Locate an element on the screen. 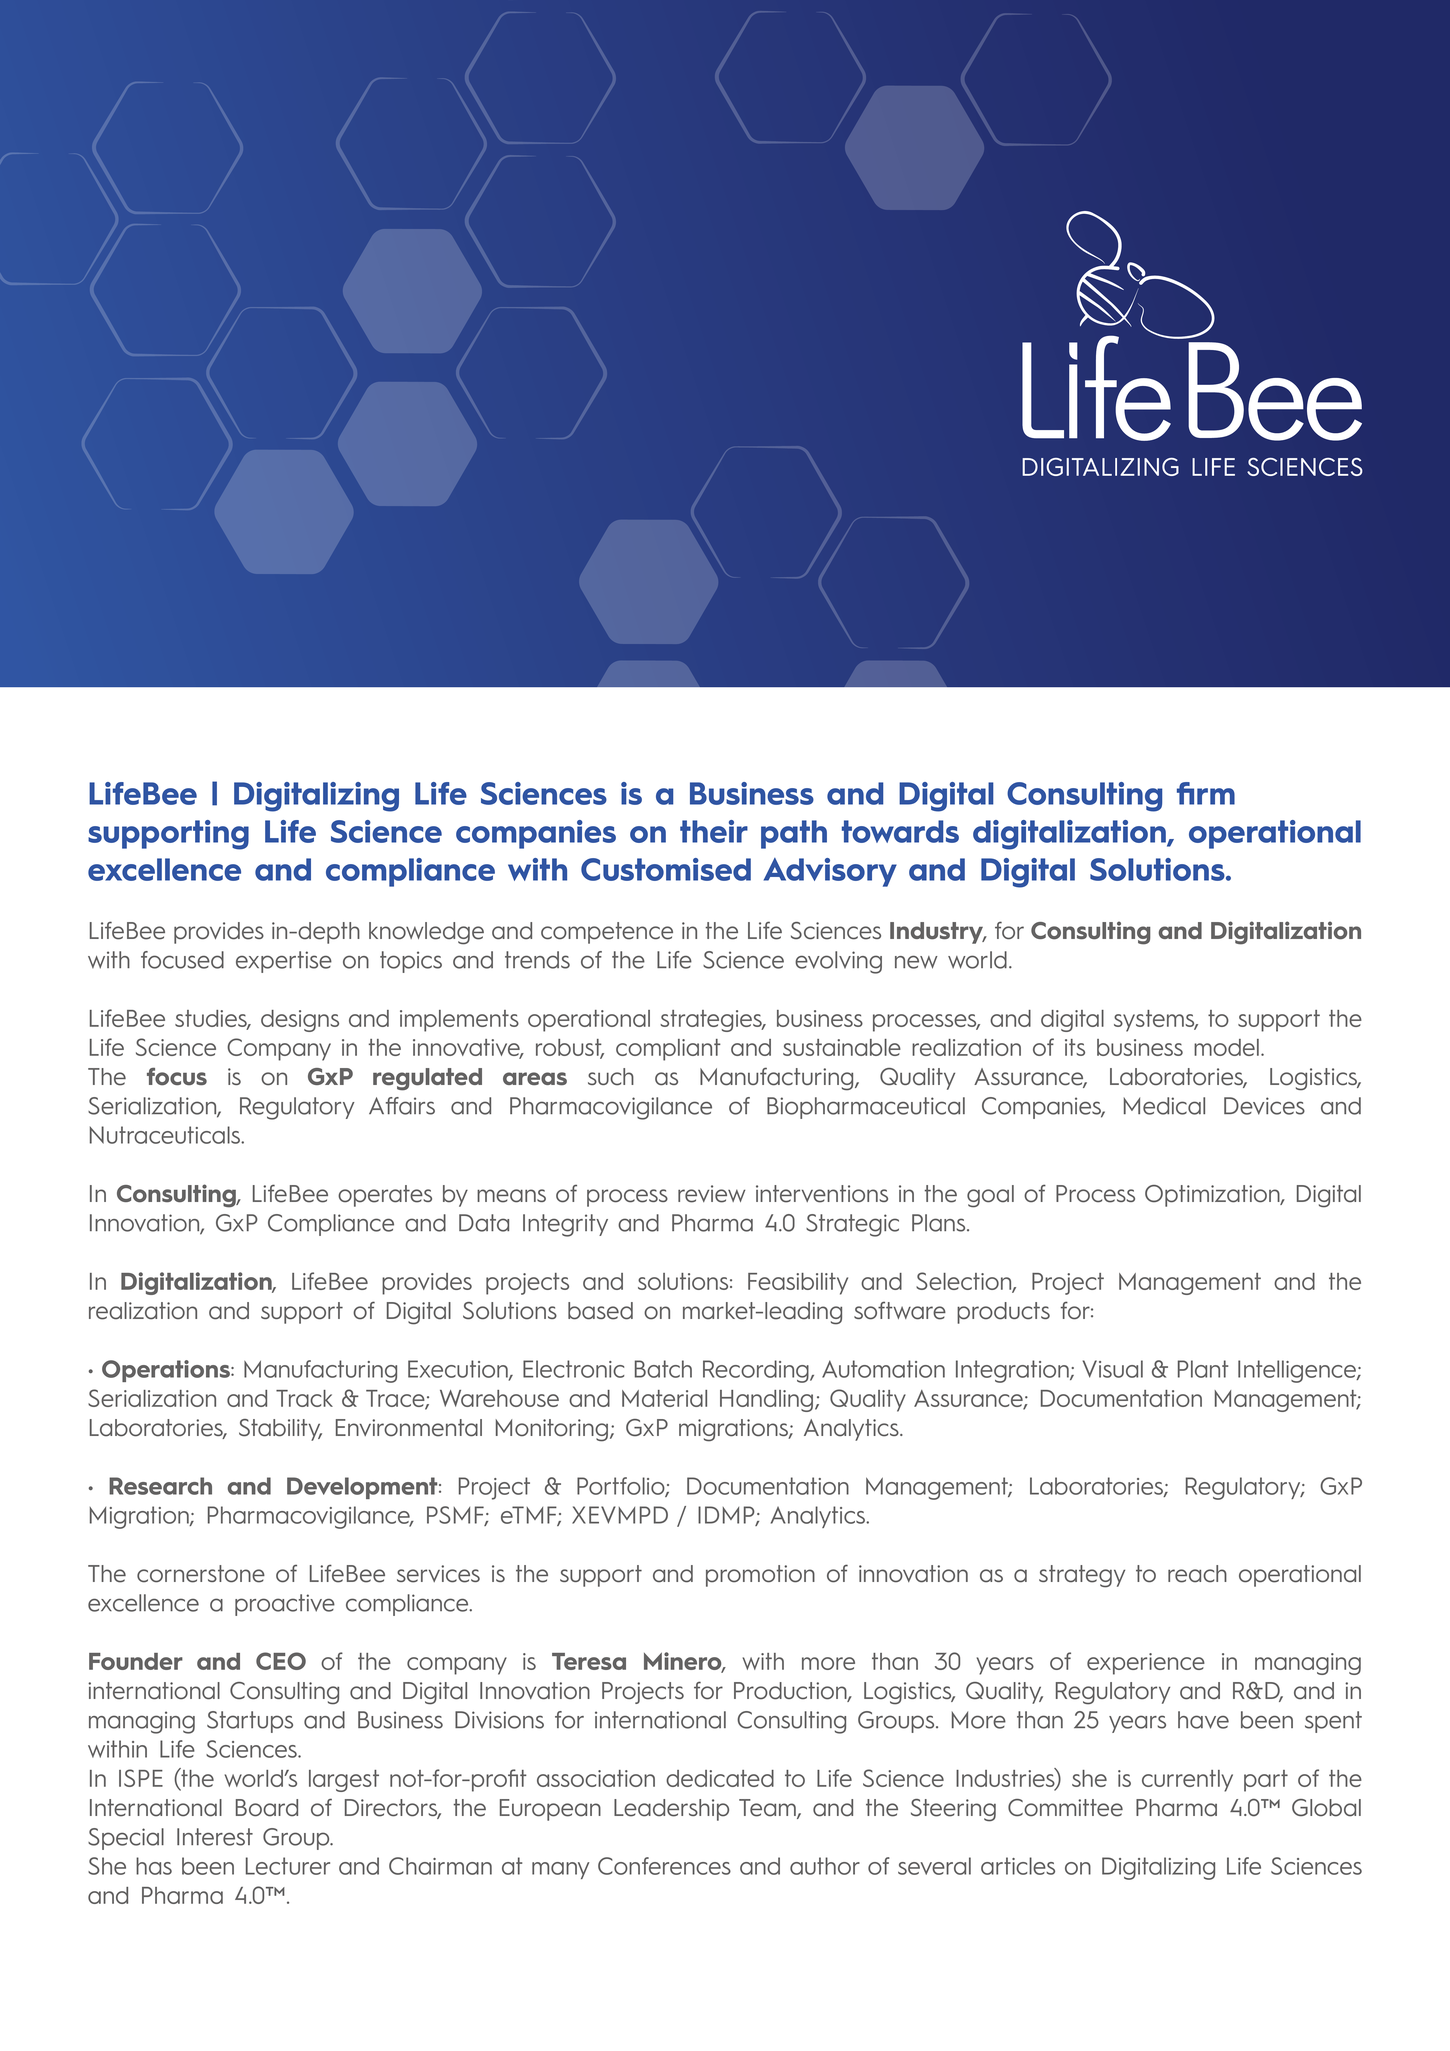  Recording is located at coordinates (757, 1371).
